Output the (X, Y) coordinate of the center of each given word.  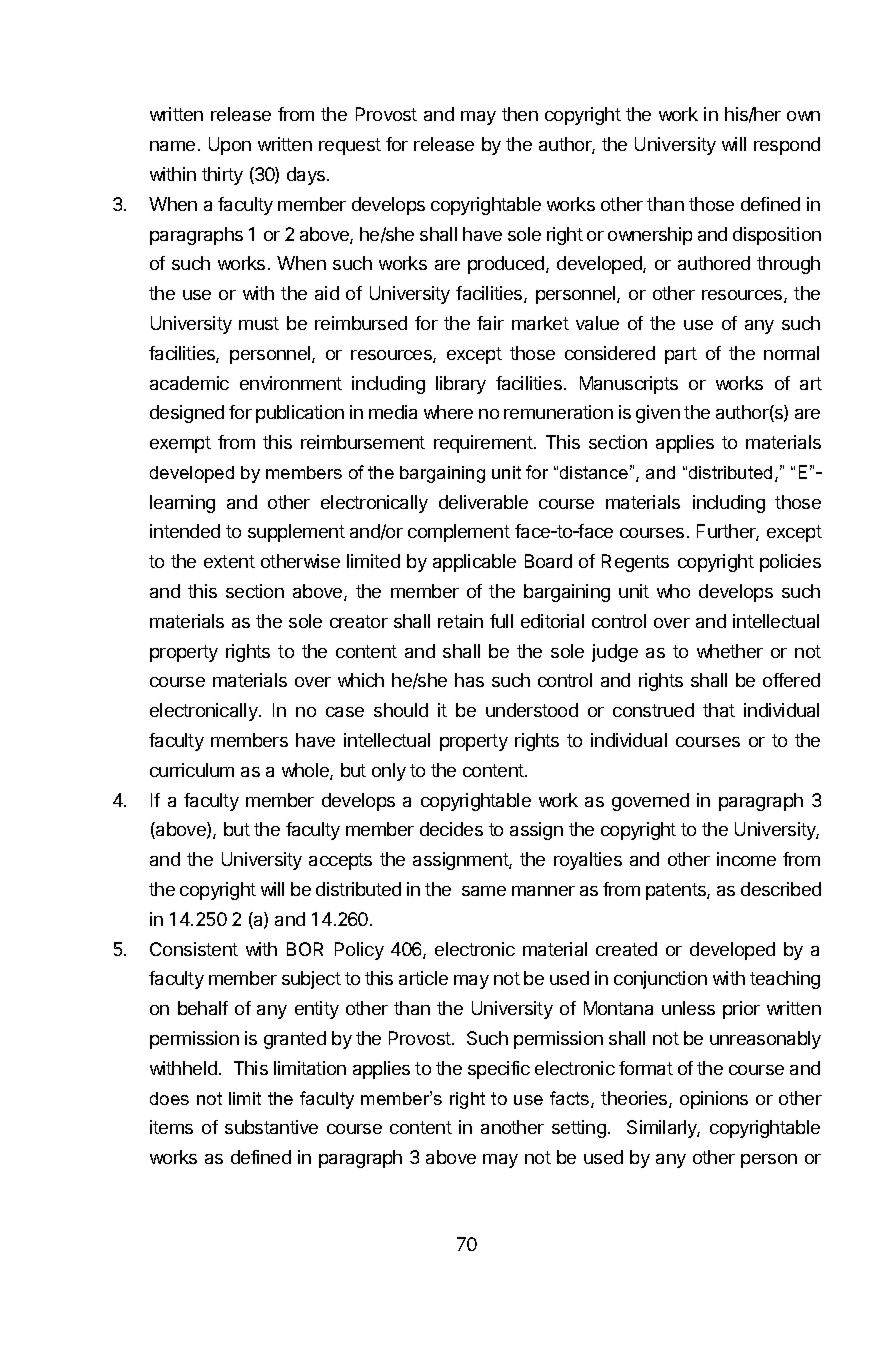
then (520, 114)
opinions (714, 1100)
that (719, 710)
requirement (484, 444)
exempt (180, 444)
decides (451, 829)
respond (787, 146)
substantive (271, 1127)
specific (499, 1070)
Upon (230, 146)
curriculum (192, 770)
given (658, 414)
